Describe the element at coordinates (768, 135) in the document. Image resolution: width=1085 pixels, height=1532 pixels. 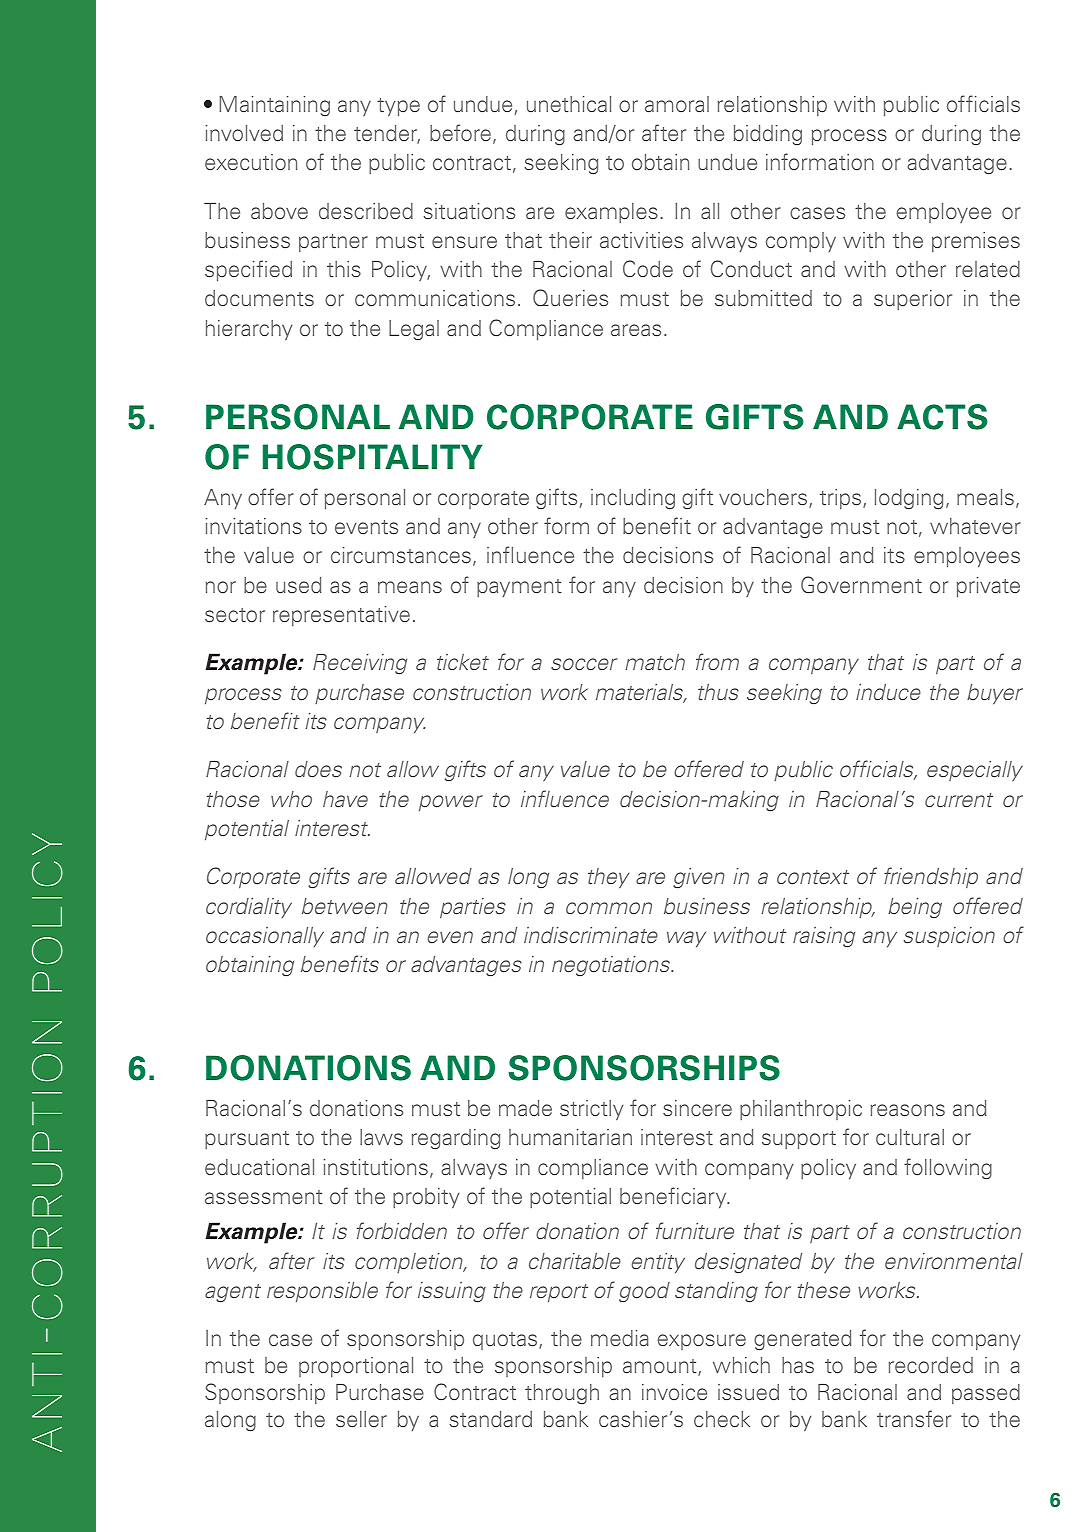
I see `bidding` at that location.
